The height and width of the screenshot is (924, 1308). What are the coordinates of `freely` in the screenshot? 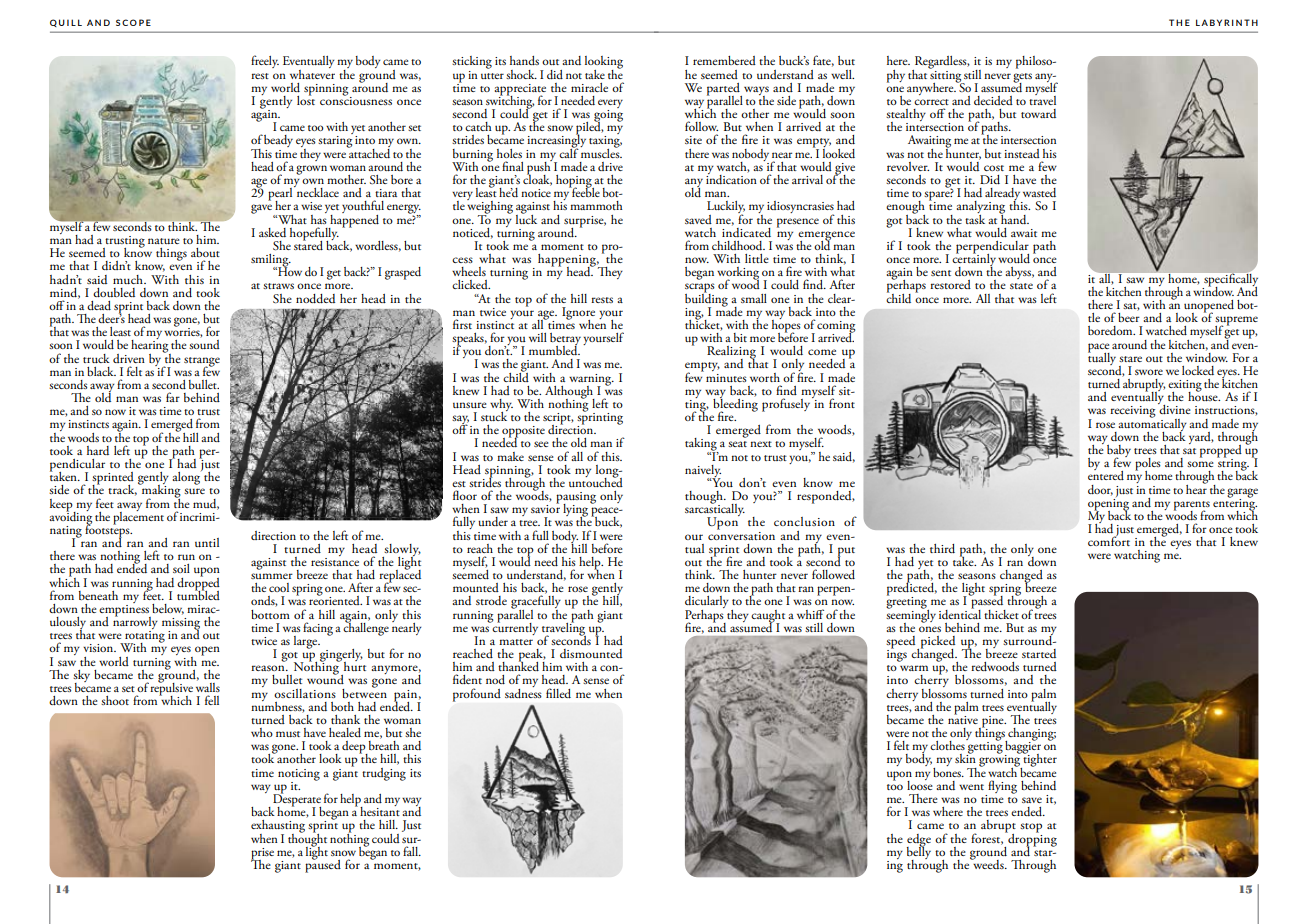 It's located at (265, 61).
